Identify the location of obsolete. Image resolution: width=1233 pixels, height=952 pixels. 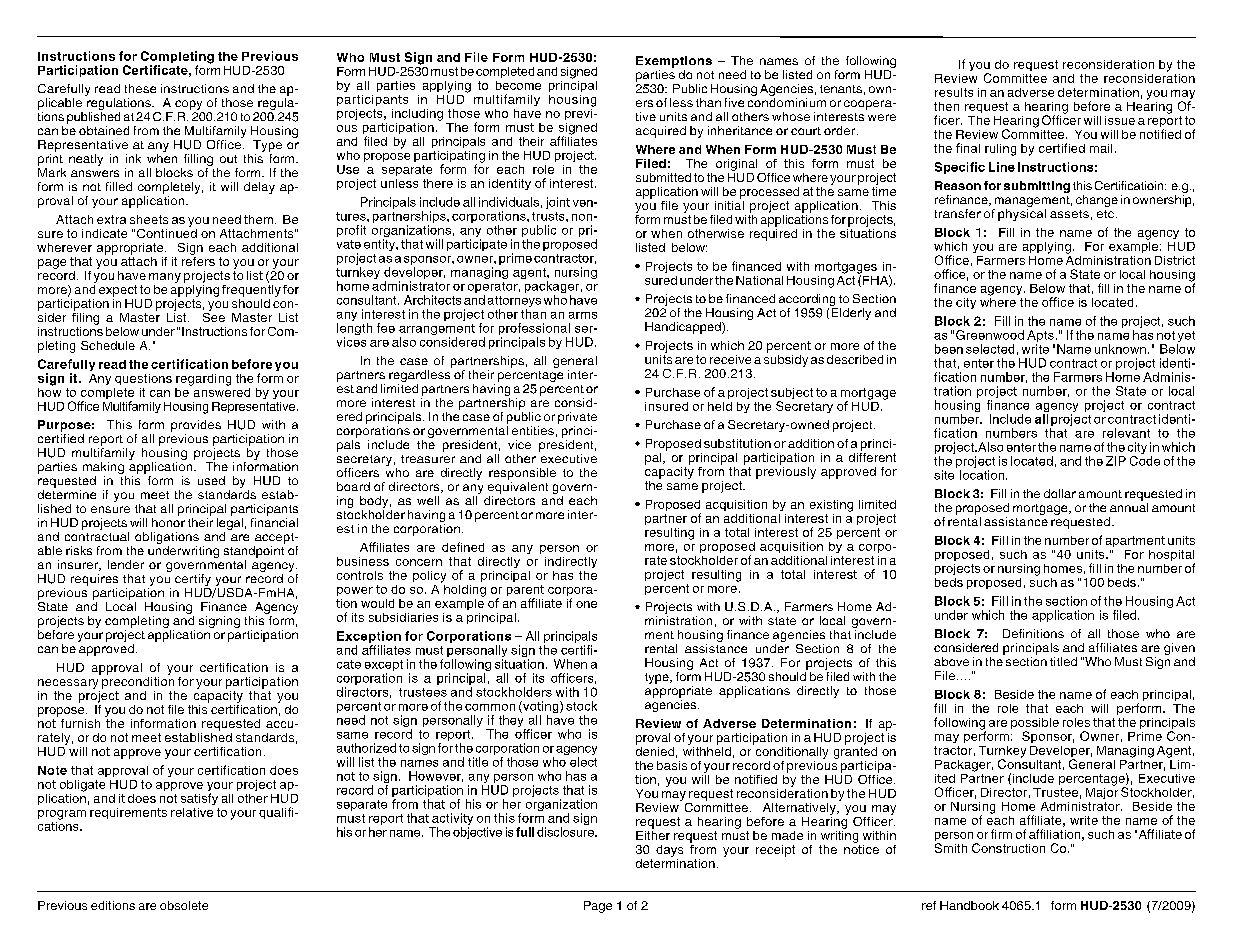
(184, 905).
